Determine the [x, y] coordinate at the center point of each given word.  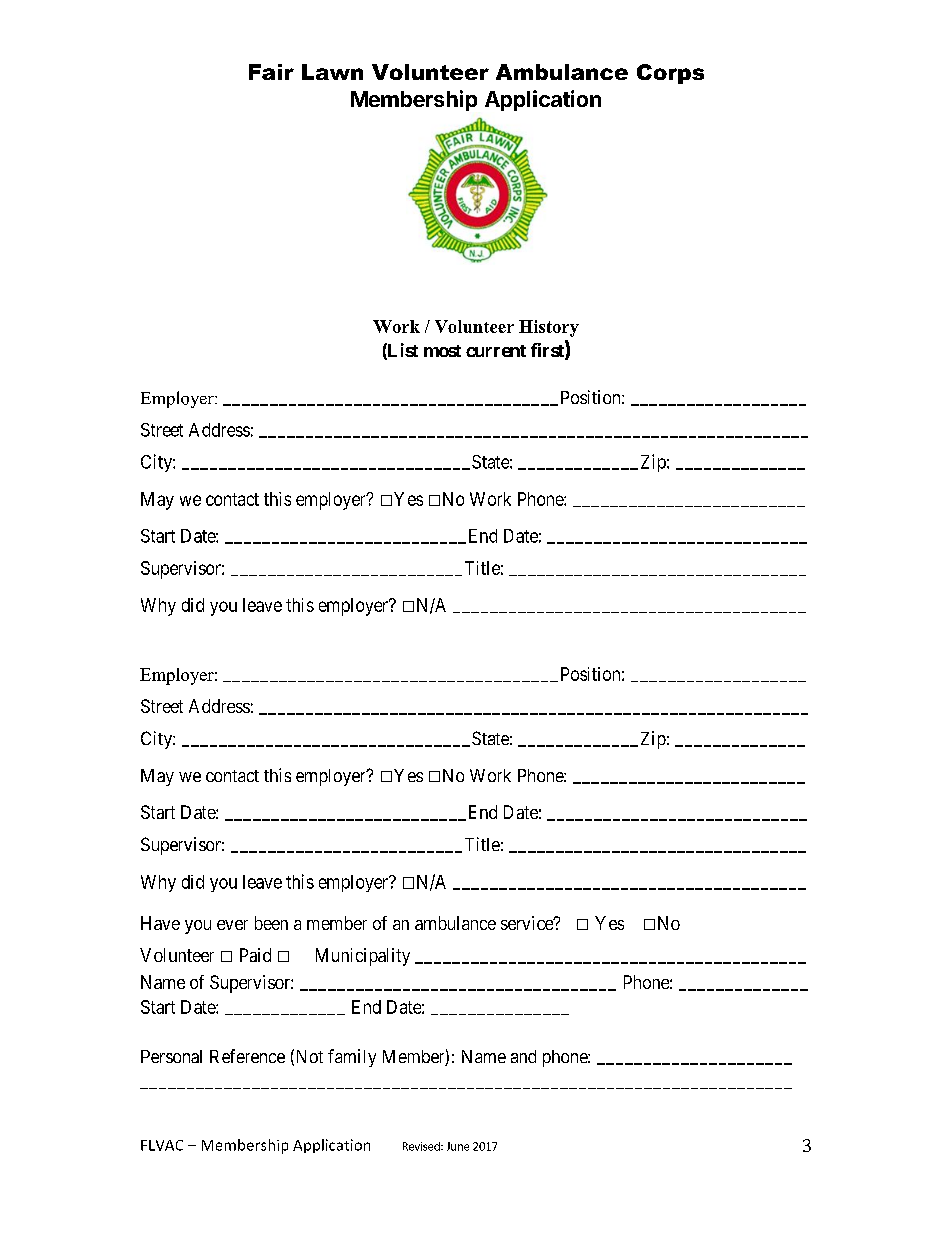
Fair [271, 72]
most [442, 351]
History [549, 328]
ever [232, 925]
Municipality [363, 957]
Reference [247, 1056]
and [523, 1056]
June [458, 1146]
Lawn [332, 72]
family [352, 1058]
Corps [670, 74]
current [496, 351]
